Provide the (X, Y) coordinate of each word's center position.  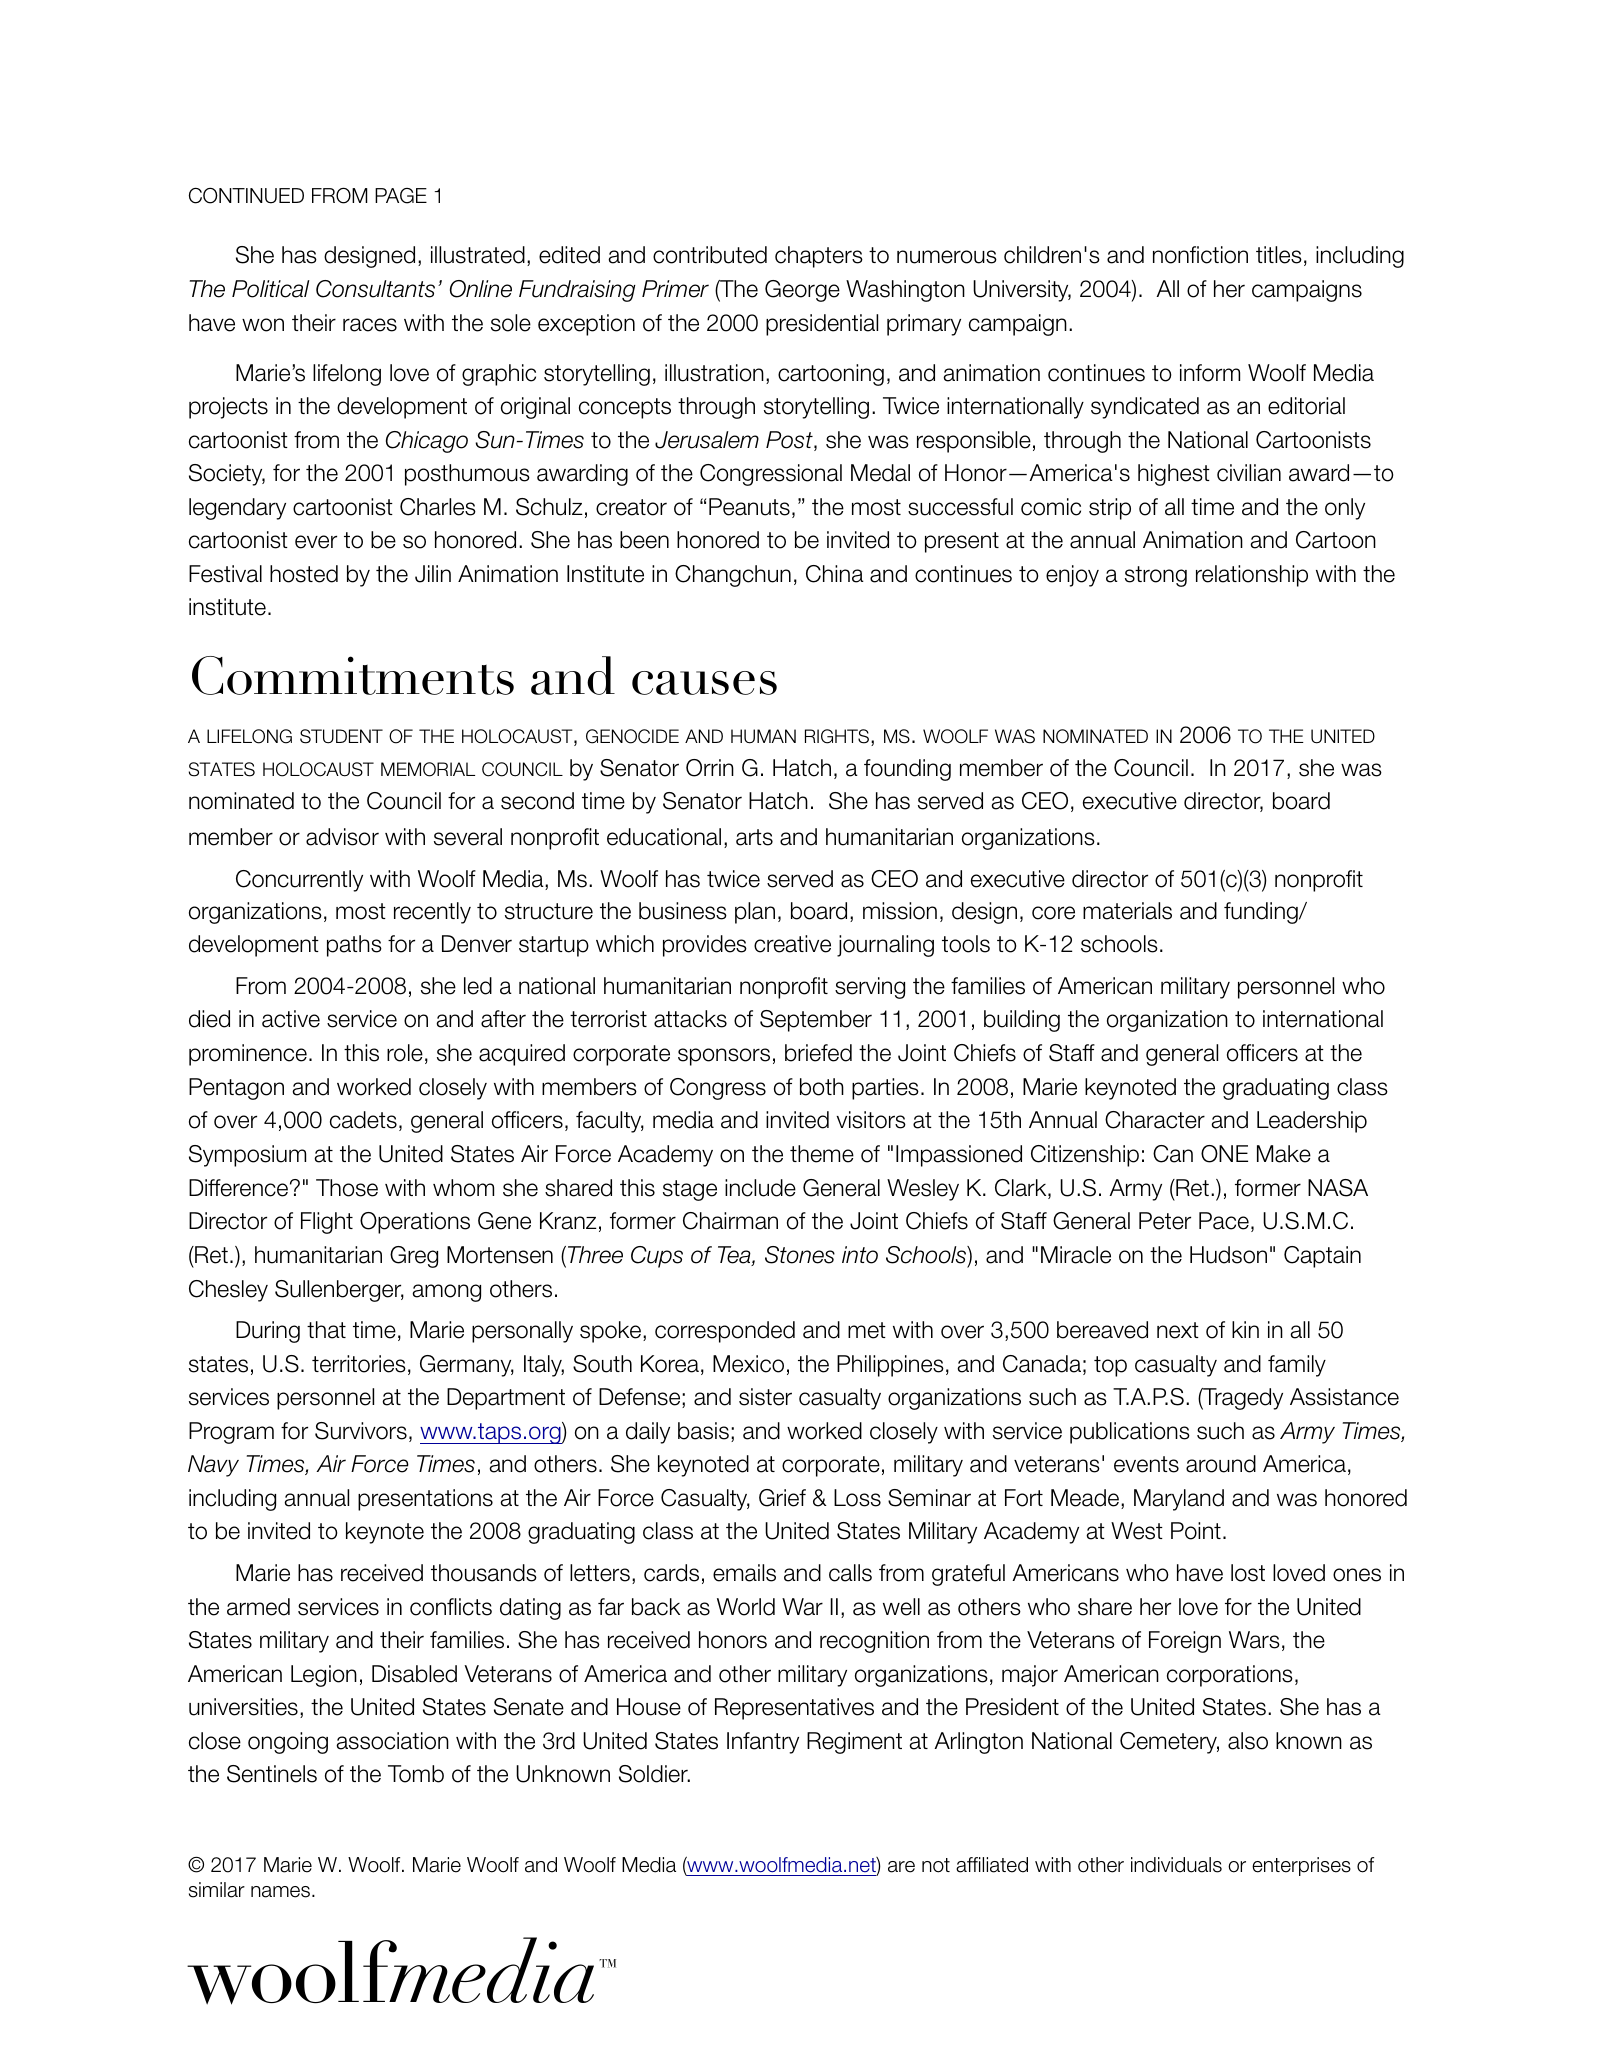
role (405, 1053)
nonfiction (1200, 255)
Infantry (763, 1743)
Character (1155, 1120)
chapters (819, 257)
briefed (818, 1053)
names (280, 1892)
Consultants (375, 289)
